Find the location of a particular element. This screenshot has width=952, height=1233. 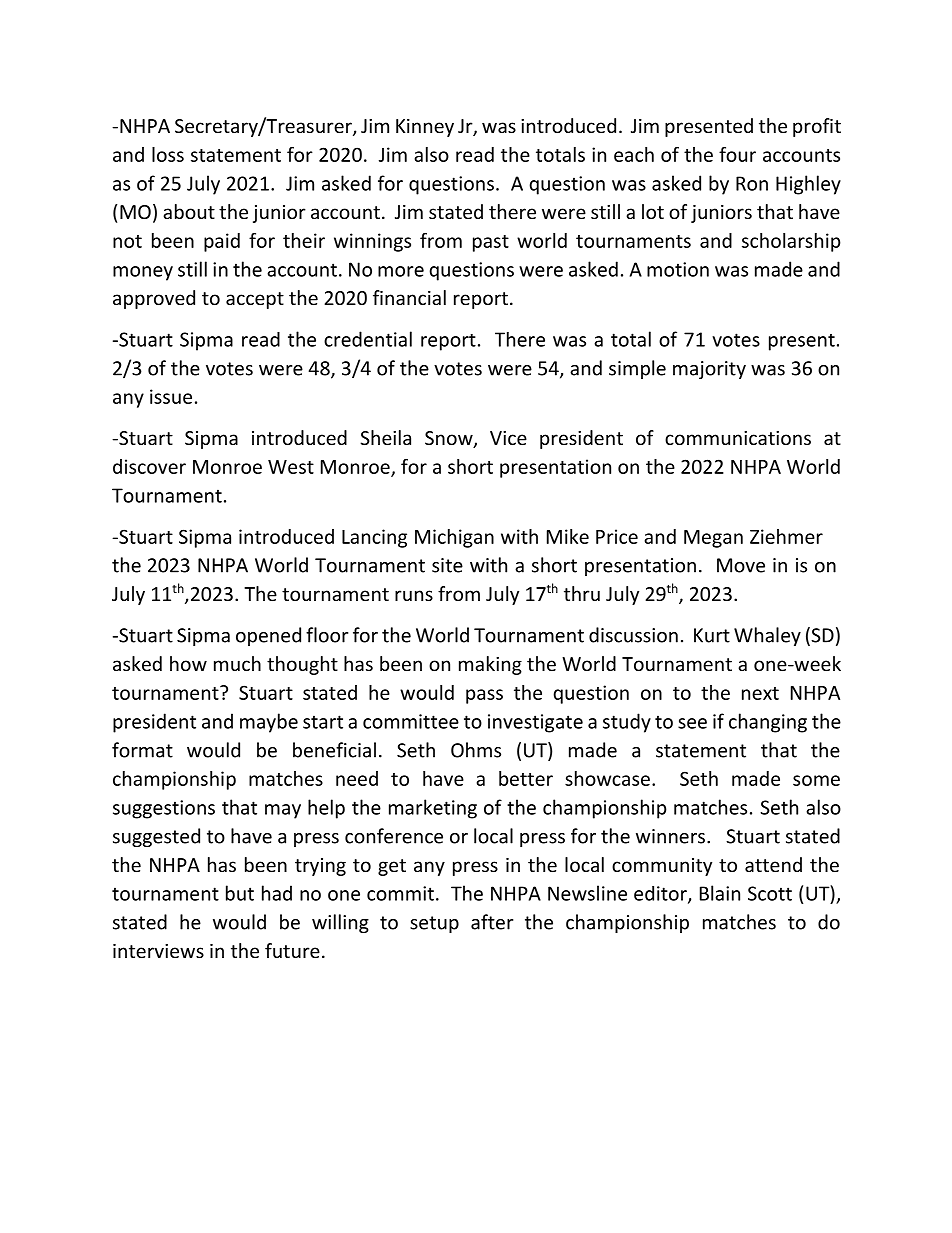

but is located at coordinates (240, 893).
